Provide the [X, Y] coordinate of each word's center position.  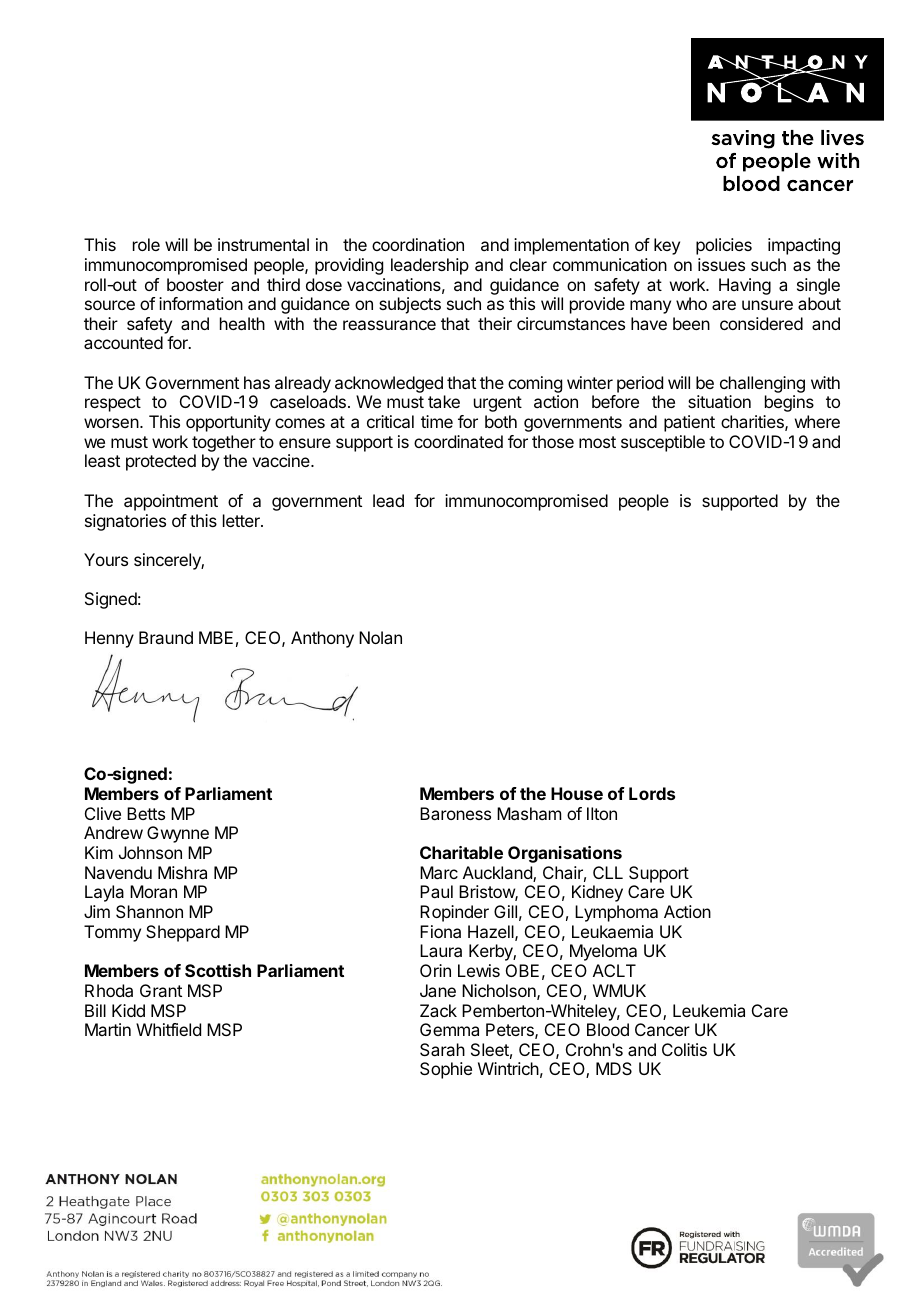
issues [721, 264]
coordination [418, 244]
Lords [652, 793]
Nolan [380, 637]
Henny [109, 639]
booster [195, 284]
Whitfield [168, 1029]
